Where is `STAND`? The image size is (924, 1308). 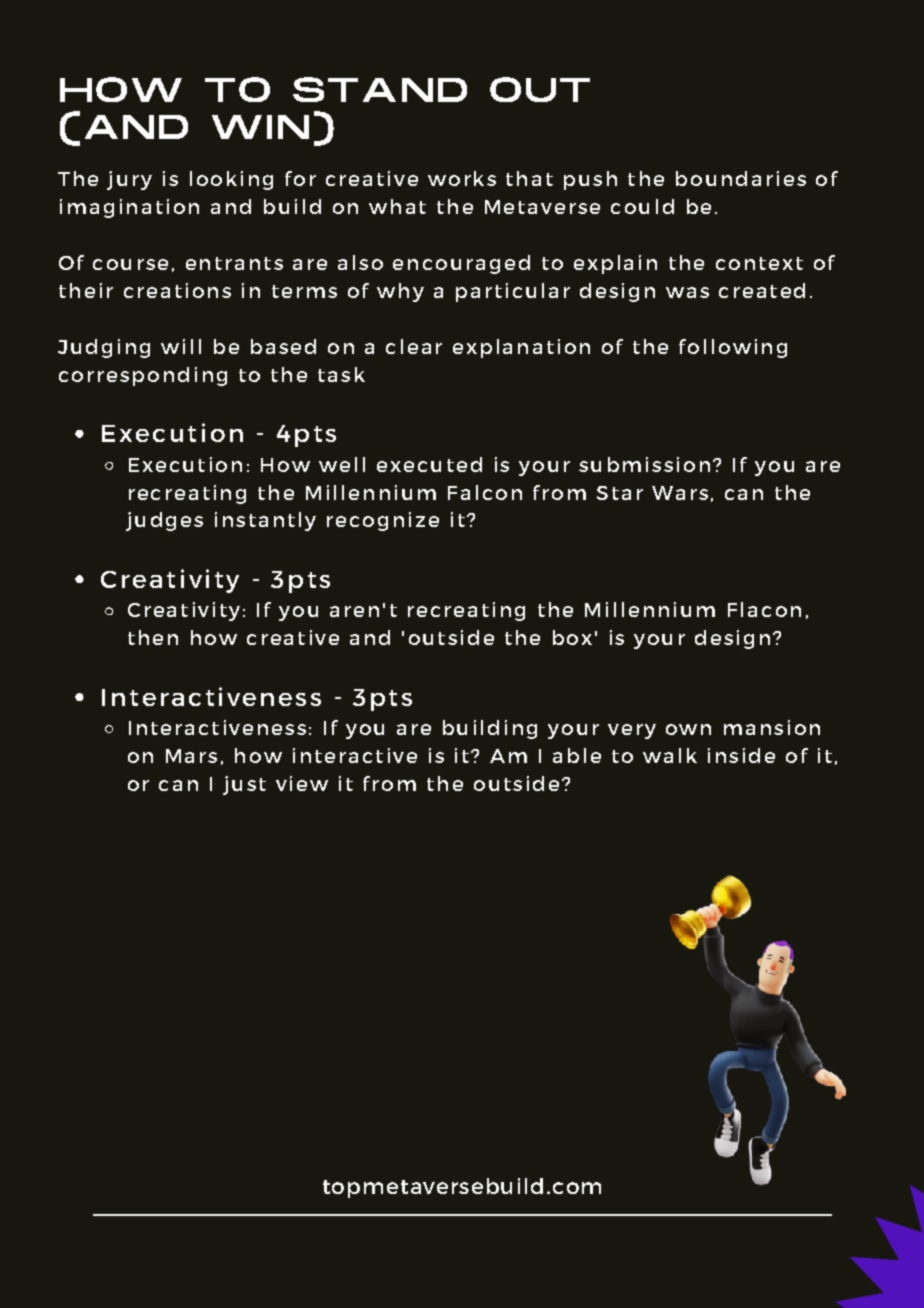 STAND is located at coordinates (380, 89).
